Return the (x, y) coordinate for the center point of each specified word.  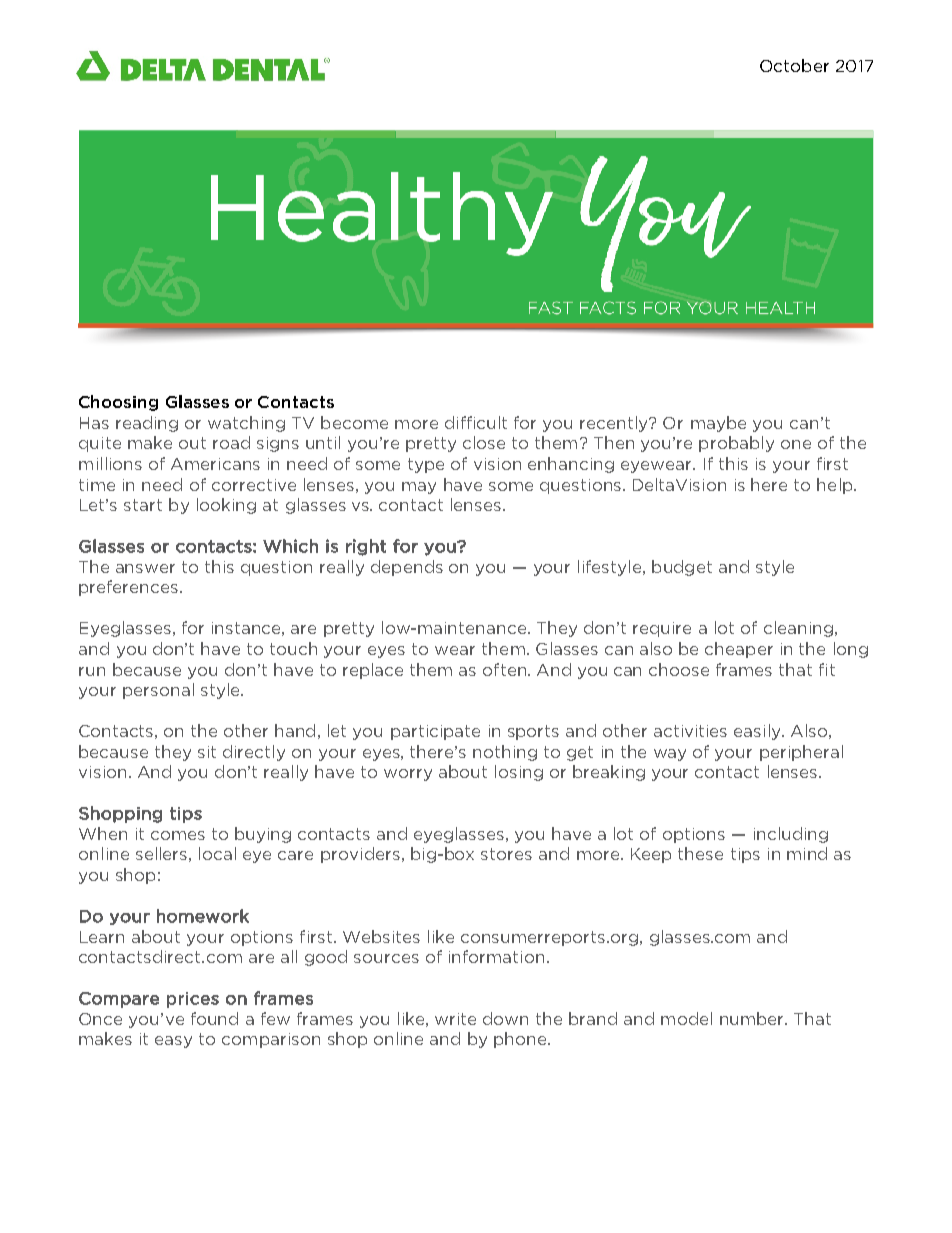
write (455, 1019)
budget (682, 568)
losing (519, 773)
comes (178, 835)
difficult (476, 422)
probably (736, 444)
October (794, 65)
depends (407, 568)
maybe (718, 424)
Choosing (118, 403)
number (753, 1018)
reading (147, 424)
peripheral (801, 753)
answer (145, 568)
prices (193, 1000)
